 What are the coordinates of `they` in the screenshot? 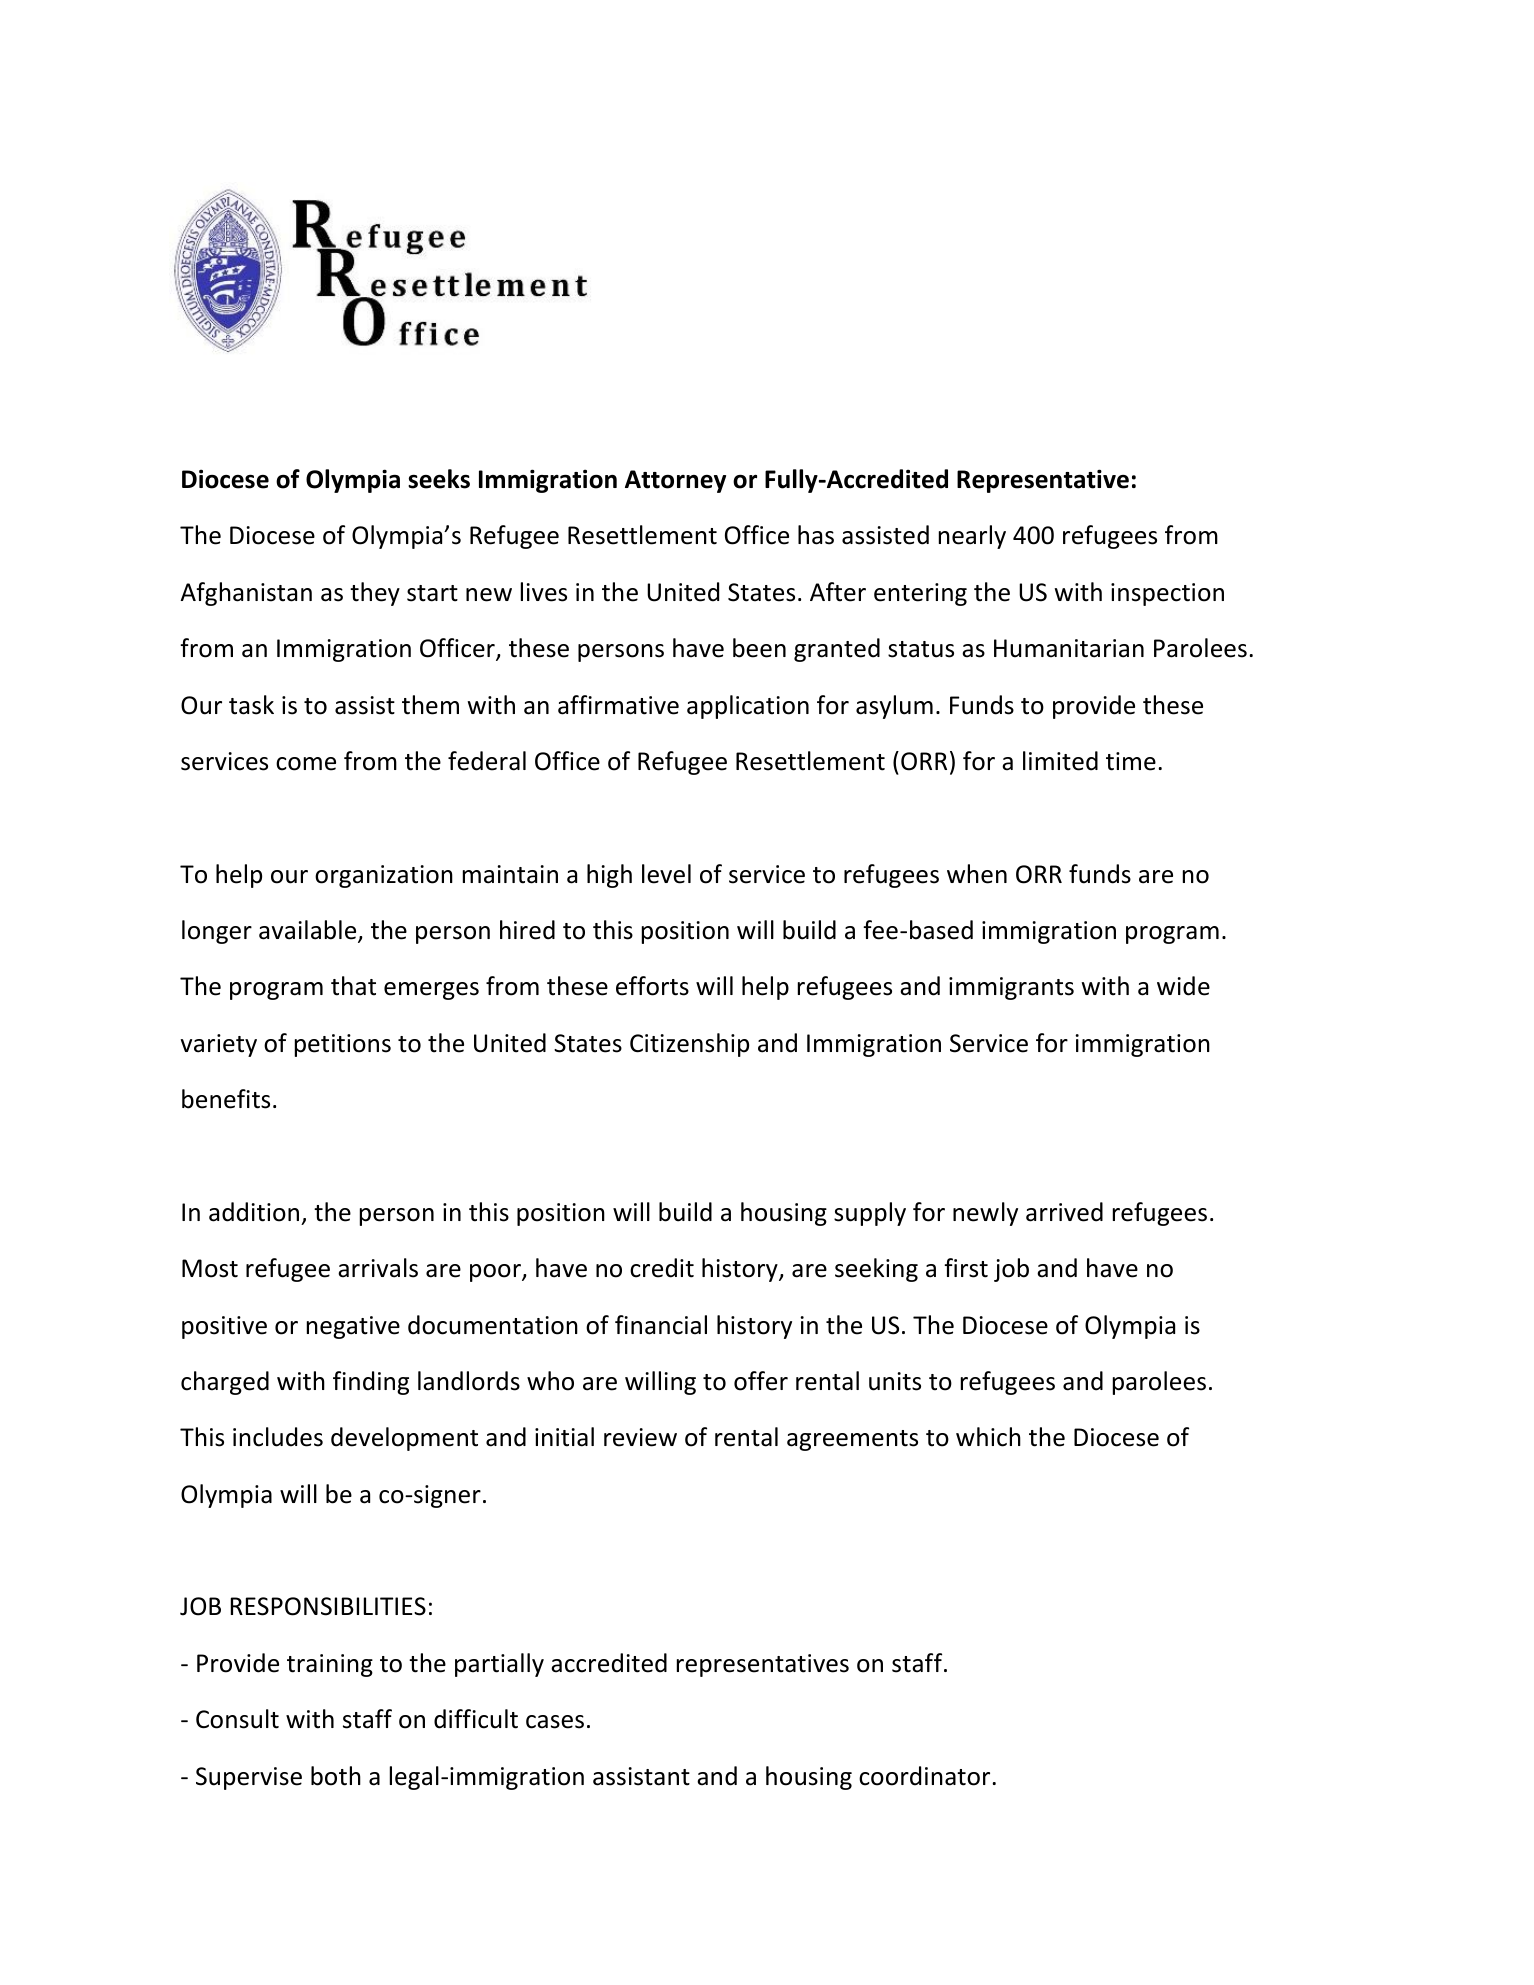 It's located at (375, 594).
